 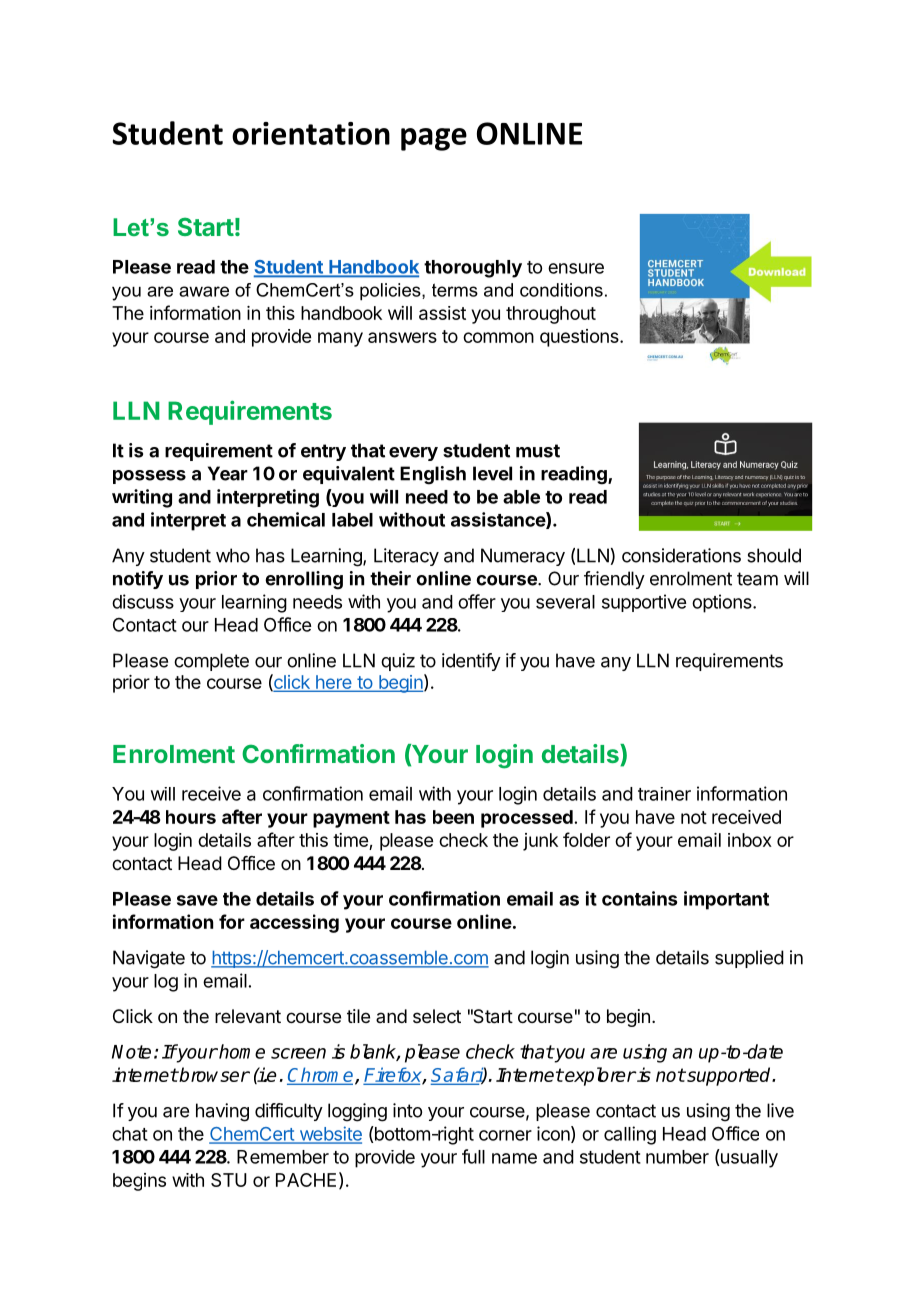 I want to click on options, so click(x=723, y=603).
